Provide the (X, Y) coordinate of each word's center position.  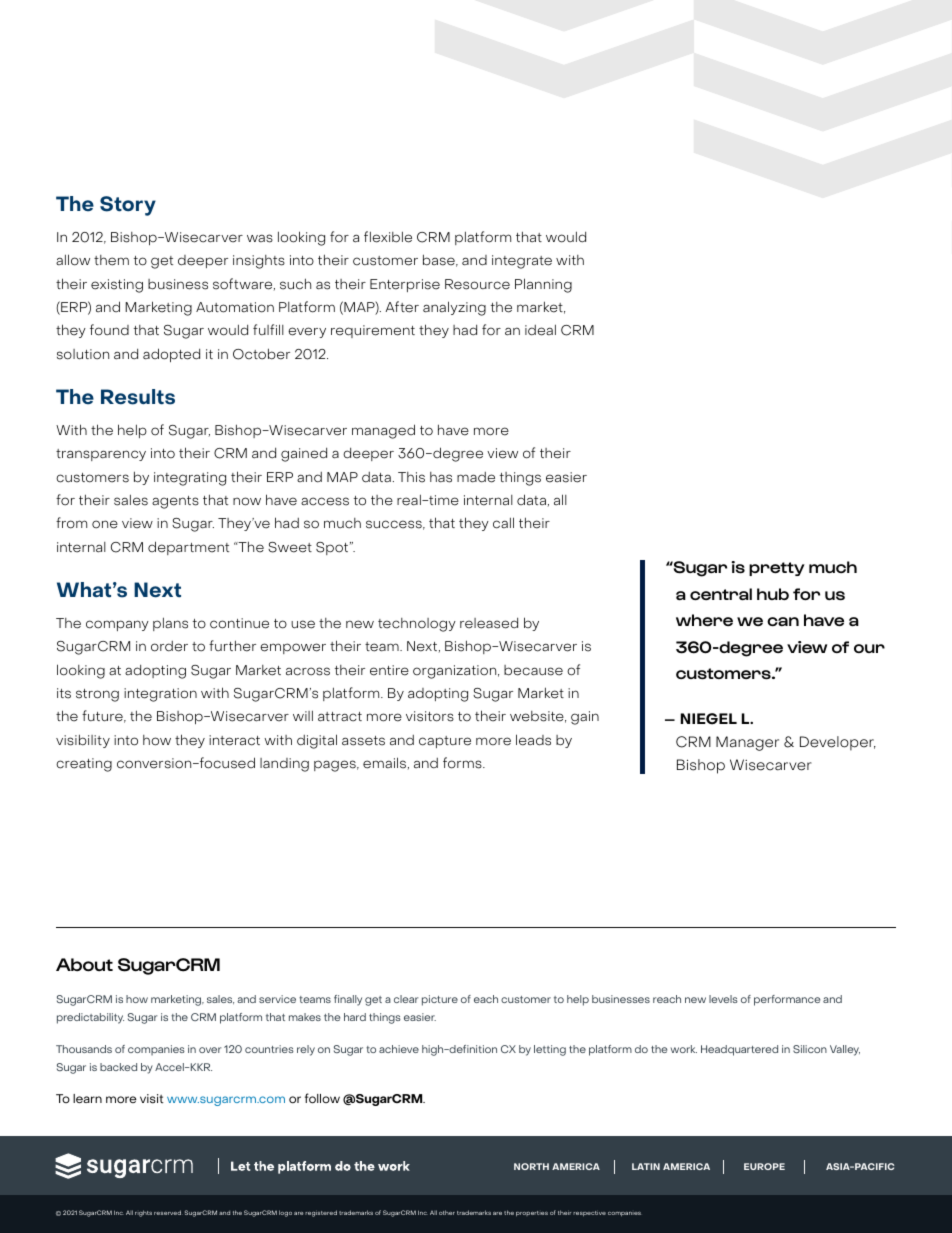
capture (445, 742)
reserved (167, 1212)
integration (160, 695)
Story (128, 206)
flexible (388, 237)
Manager (747, 743)
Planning (543, 285)
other (447, 1212)
